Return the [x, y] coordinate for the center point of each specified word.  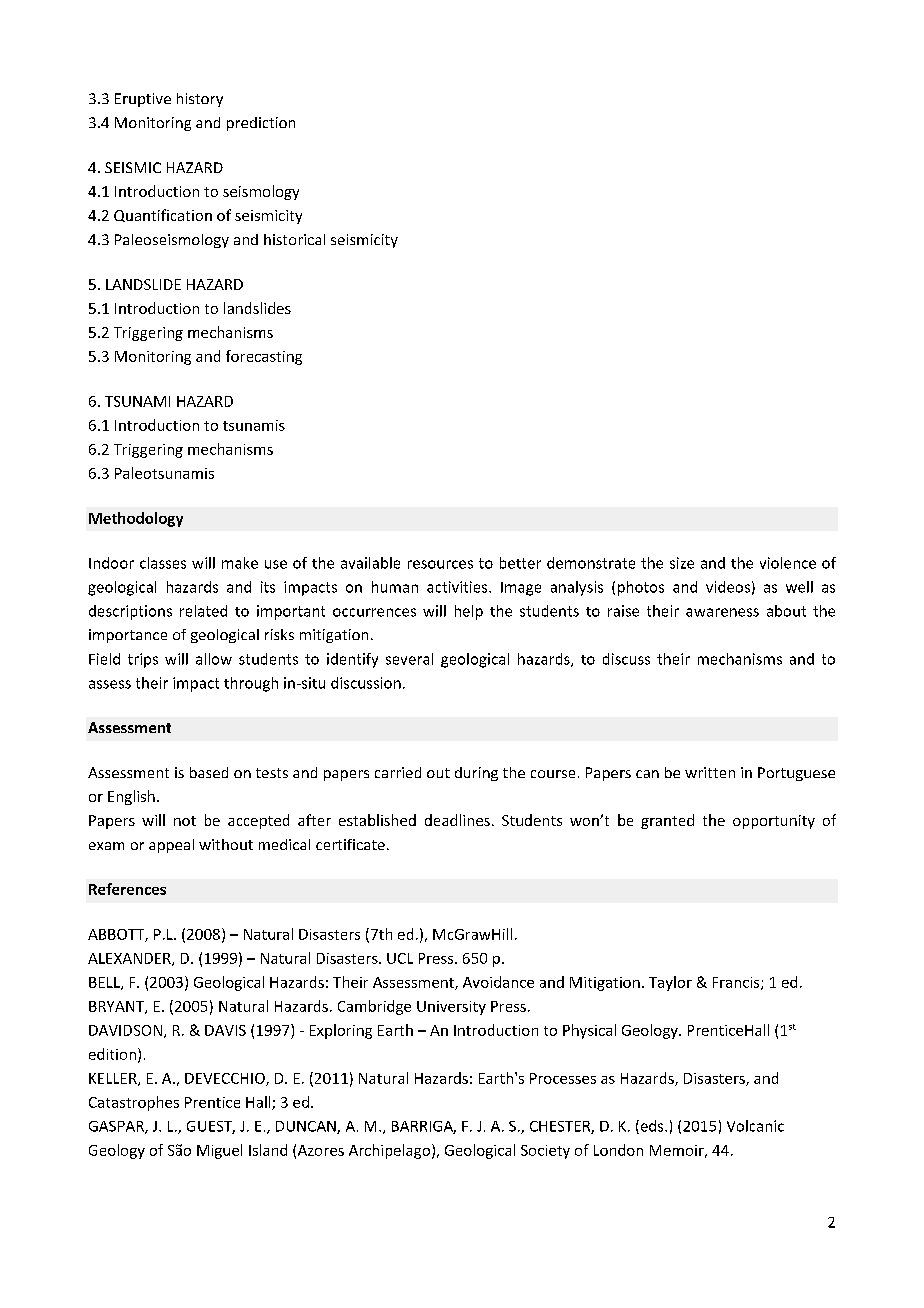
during [476, 774]
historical [294, 239]
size [682, 563]
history [200, 100]
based [209, 772]
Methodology [136, 519]
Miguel [219, 1151]
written [710, 772]
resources [440, 564]
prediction [261, 124]
